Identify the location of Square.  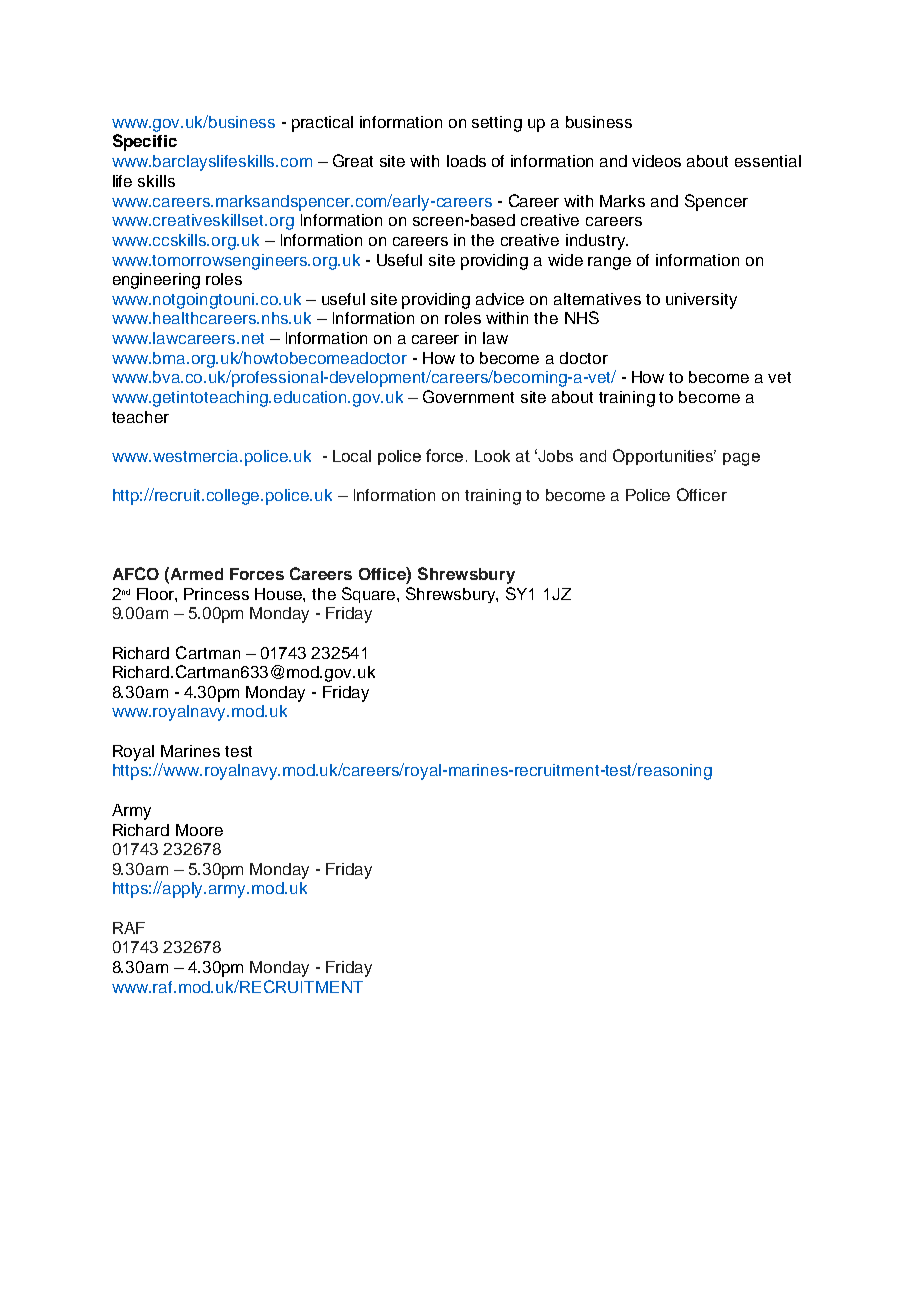
(370, 595).
